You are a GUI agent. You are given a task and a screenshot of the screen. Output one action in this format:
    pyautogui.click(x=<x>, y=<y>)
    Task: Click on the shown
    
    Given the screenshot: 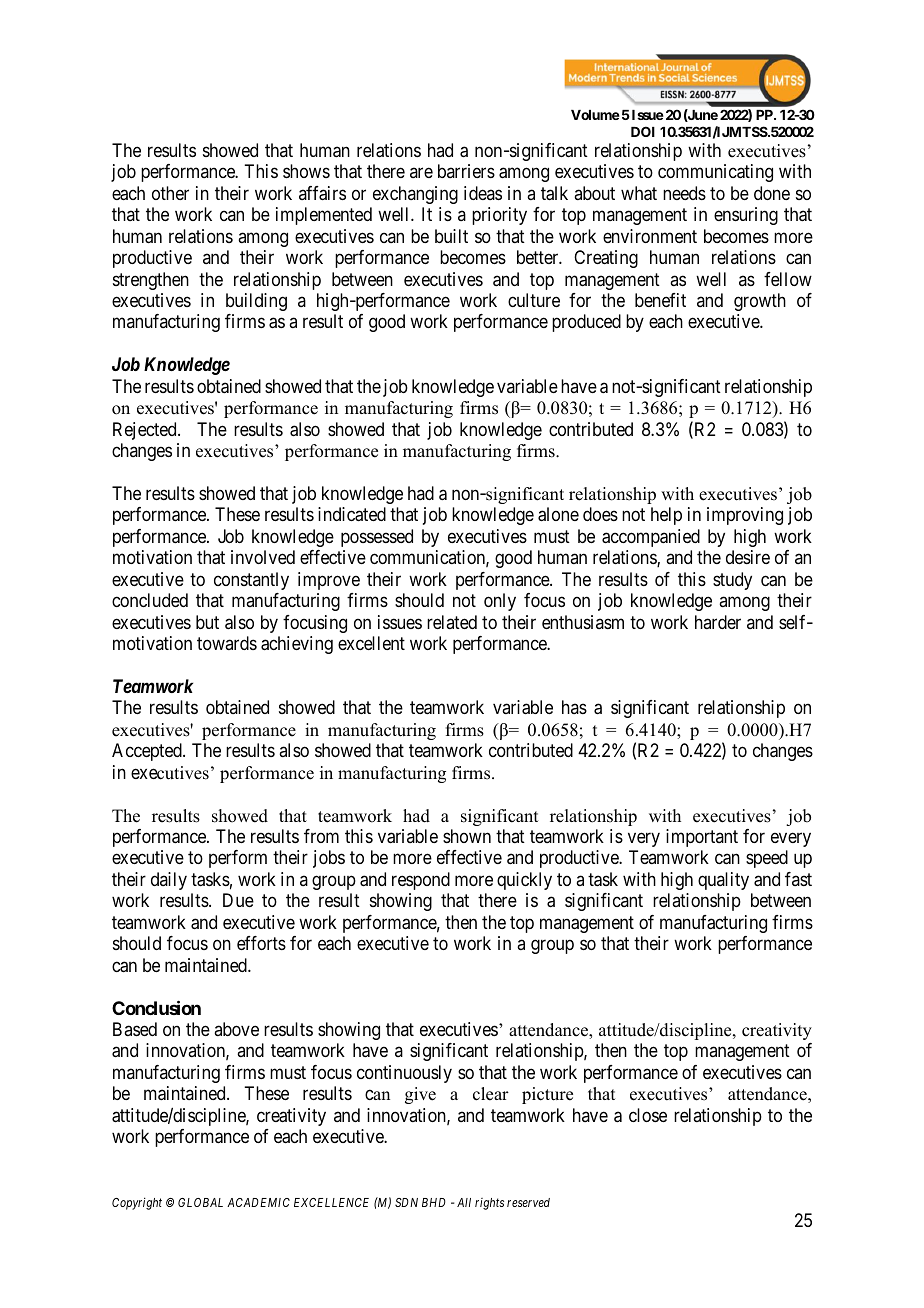 What is the action you would take?
    pyautogui.click(x=467, y=836)
